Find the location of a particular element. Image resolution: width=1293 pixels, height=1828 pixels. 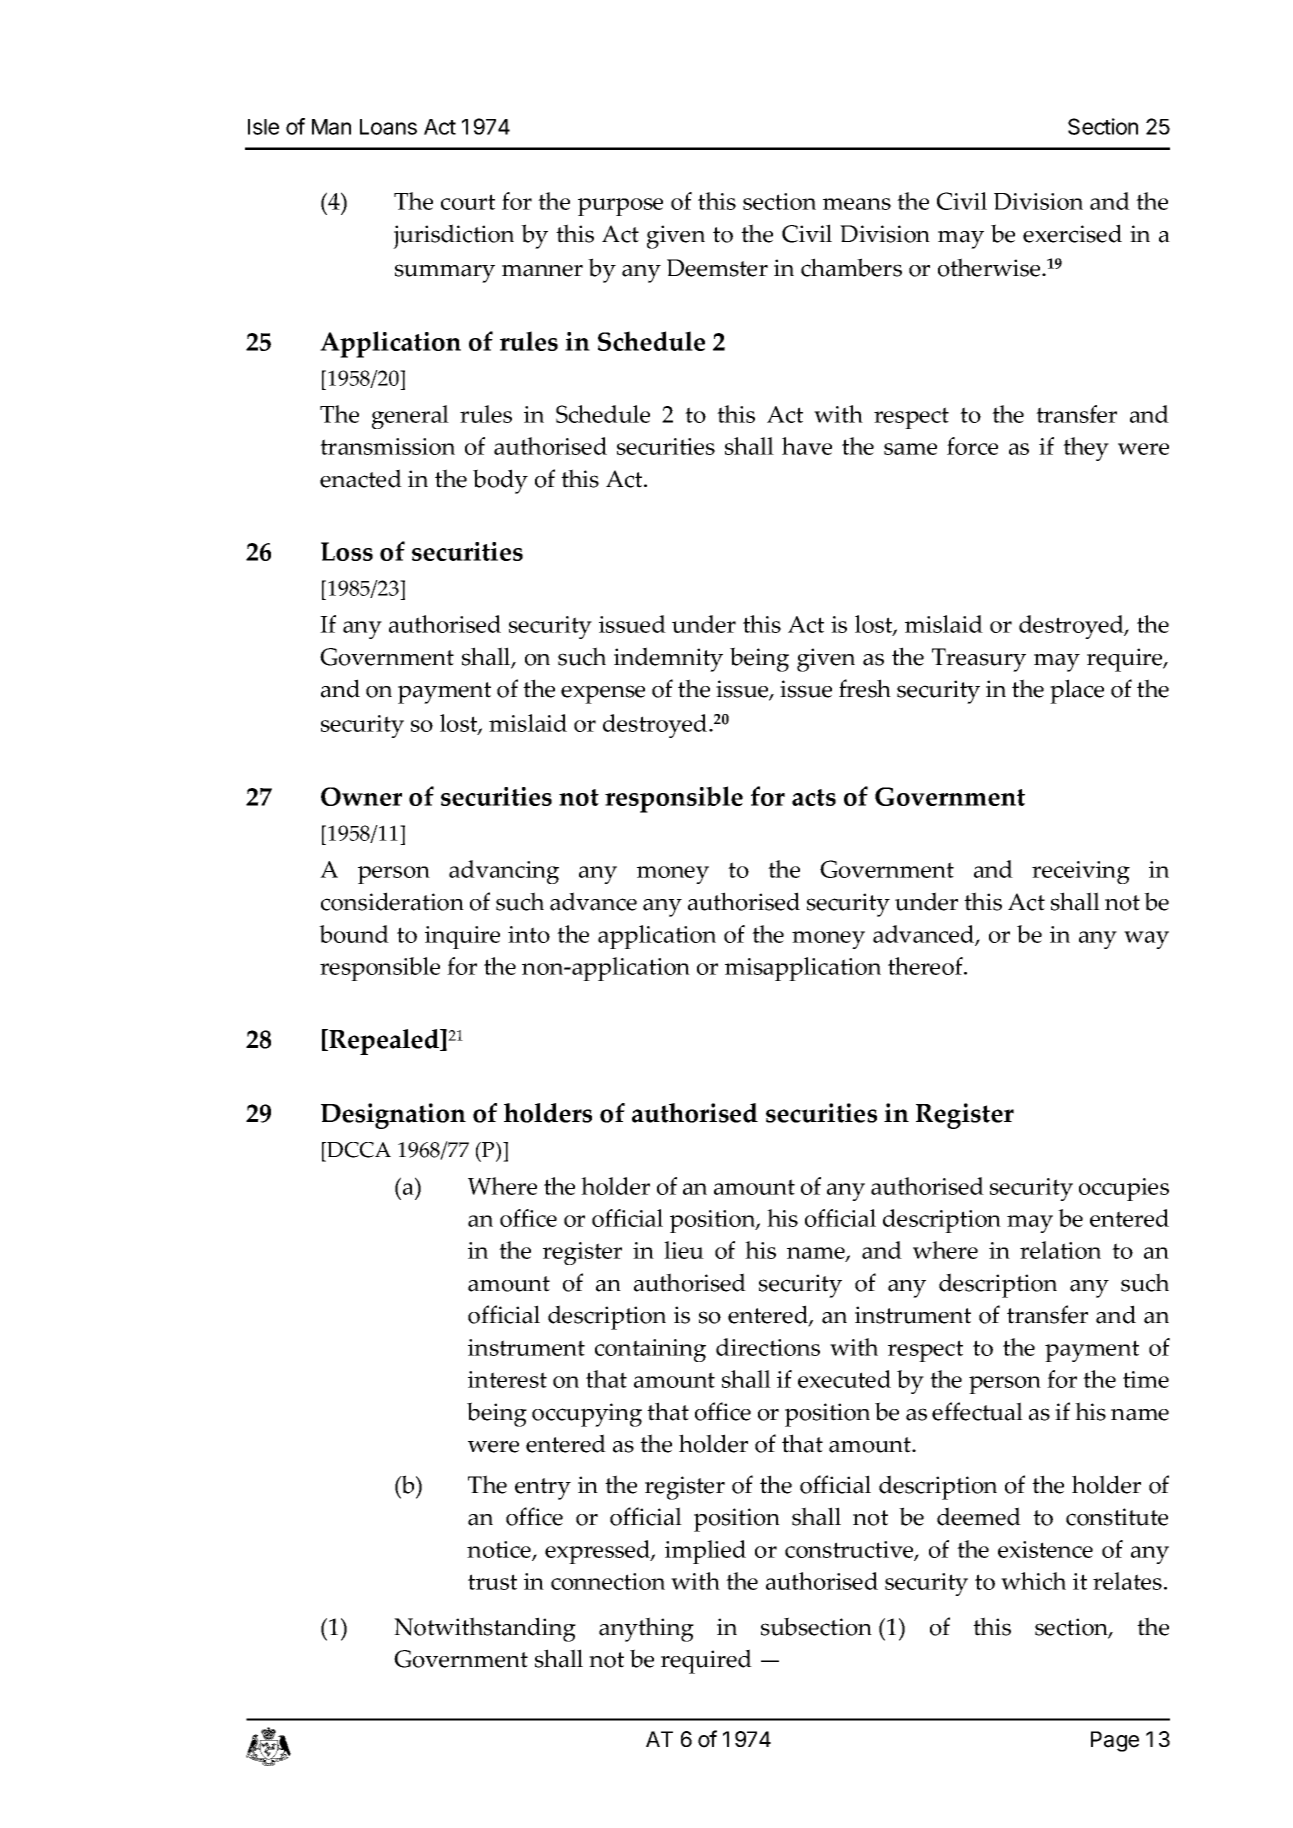

exercised is located at coordinates (1072, 233).
